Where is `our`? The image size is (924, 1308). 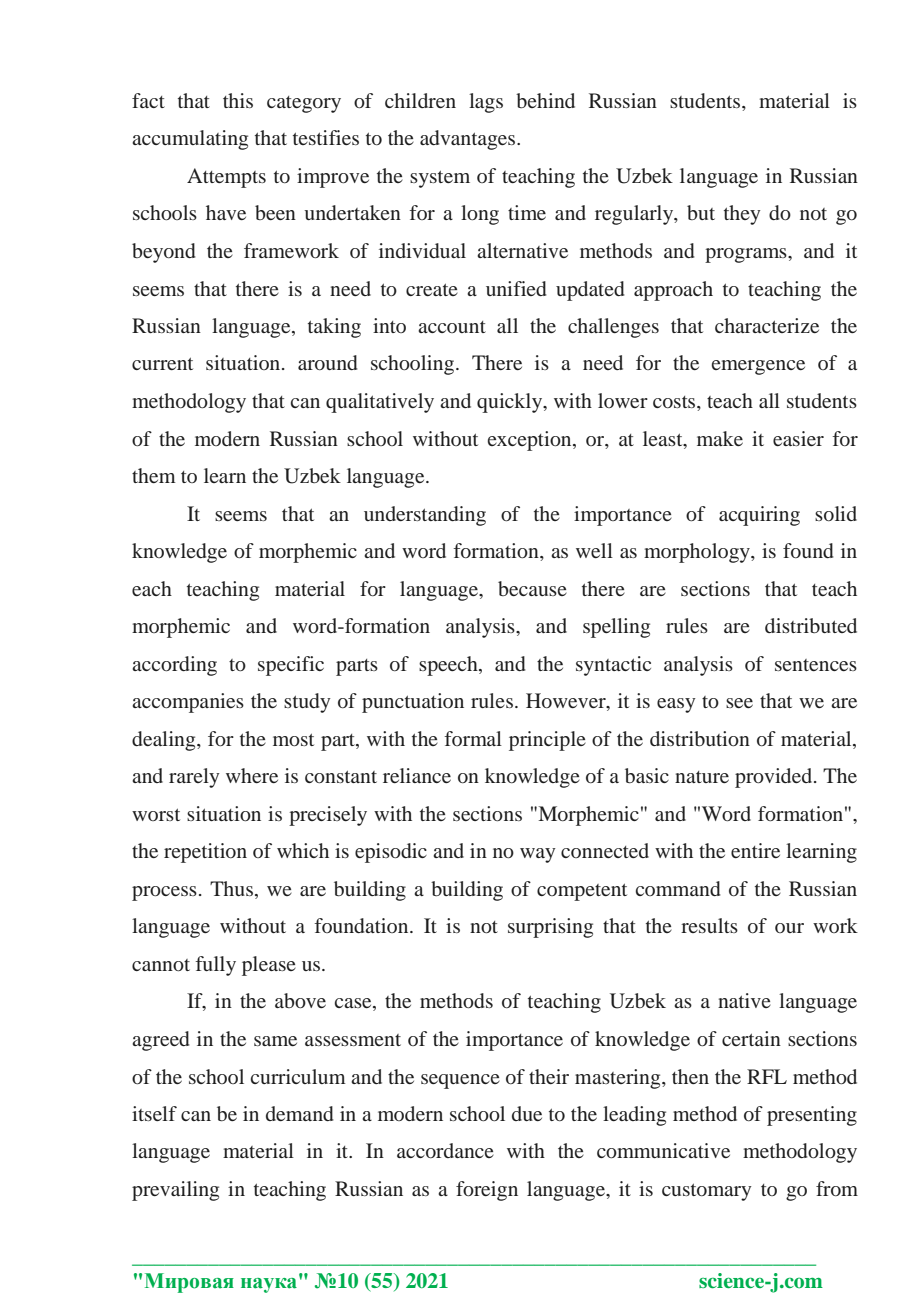
our is located at coordinates (789, 928).
